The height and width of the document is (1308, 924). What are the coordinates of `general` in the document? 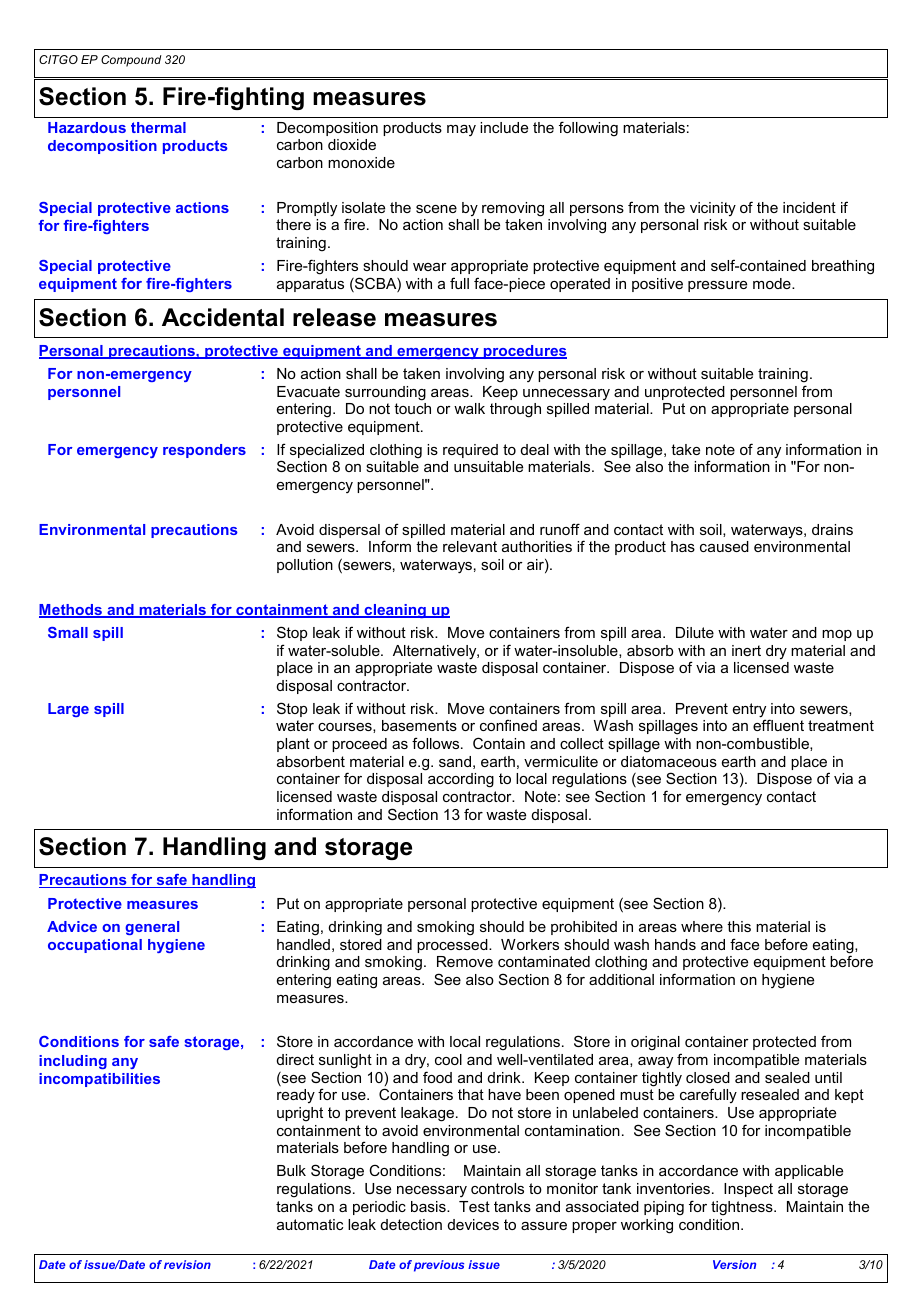 It's located at (152, 928).
